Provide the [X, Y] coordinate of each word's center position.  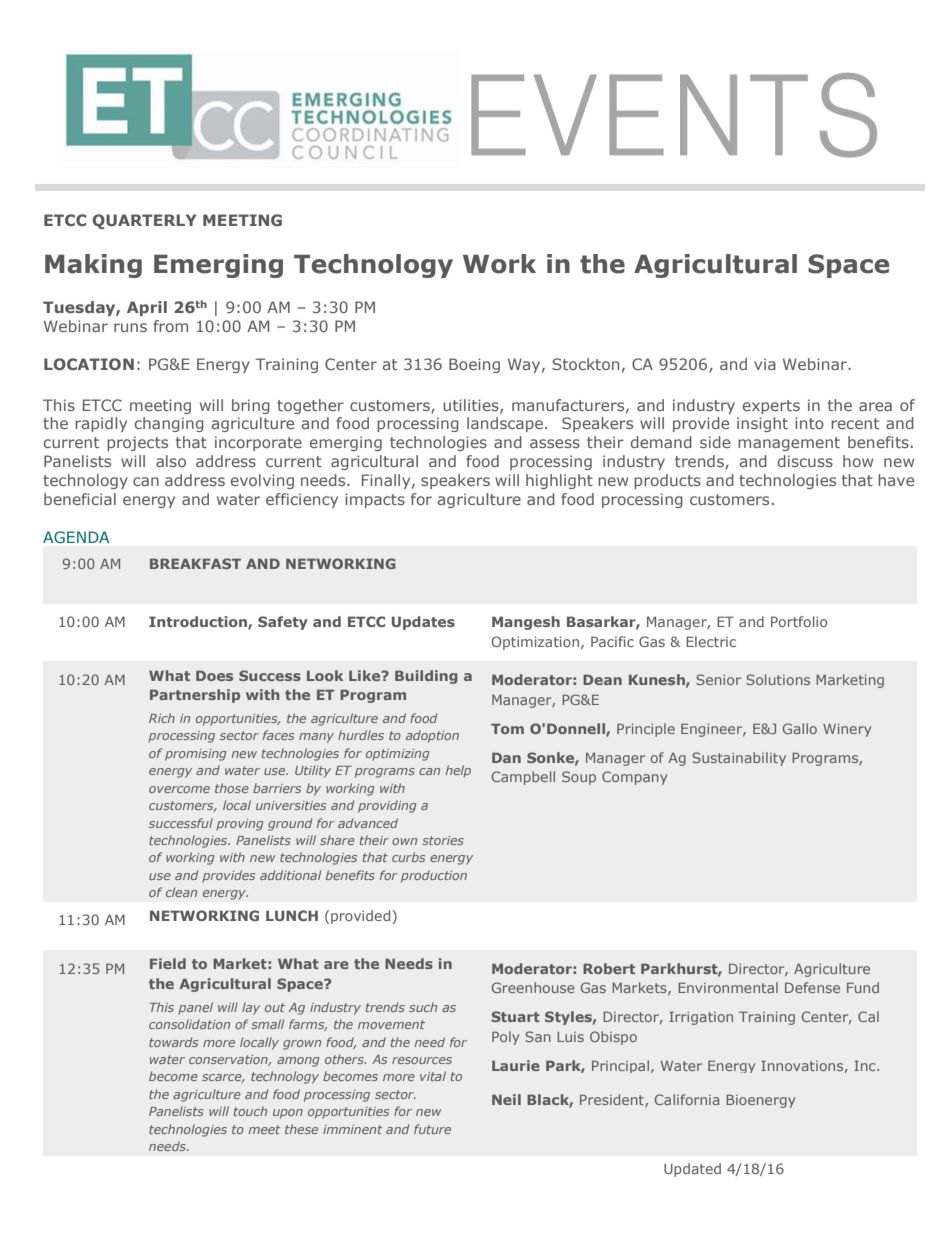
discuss [805, 461]
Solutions [778, 679]
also [171, 461]
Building [426, 677]
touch [250, 1111]
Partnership [195, 696]
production [434, 876]
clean [181, 892]
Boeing [474, 365]
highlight [559, 481]
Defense [812, 987]
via [765, 364]
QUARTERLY [144, 221]
